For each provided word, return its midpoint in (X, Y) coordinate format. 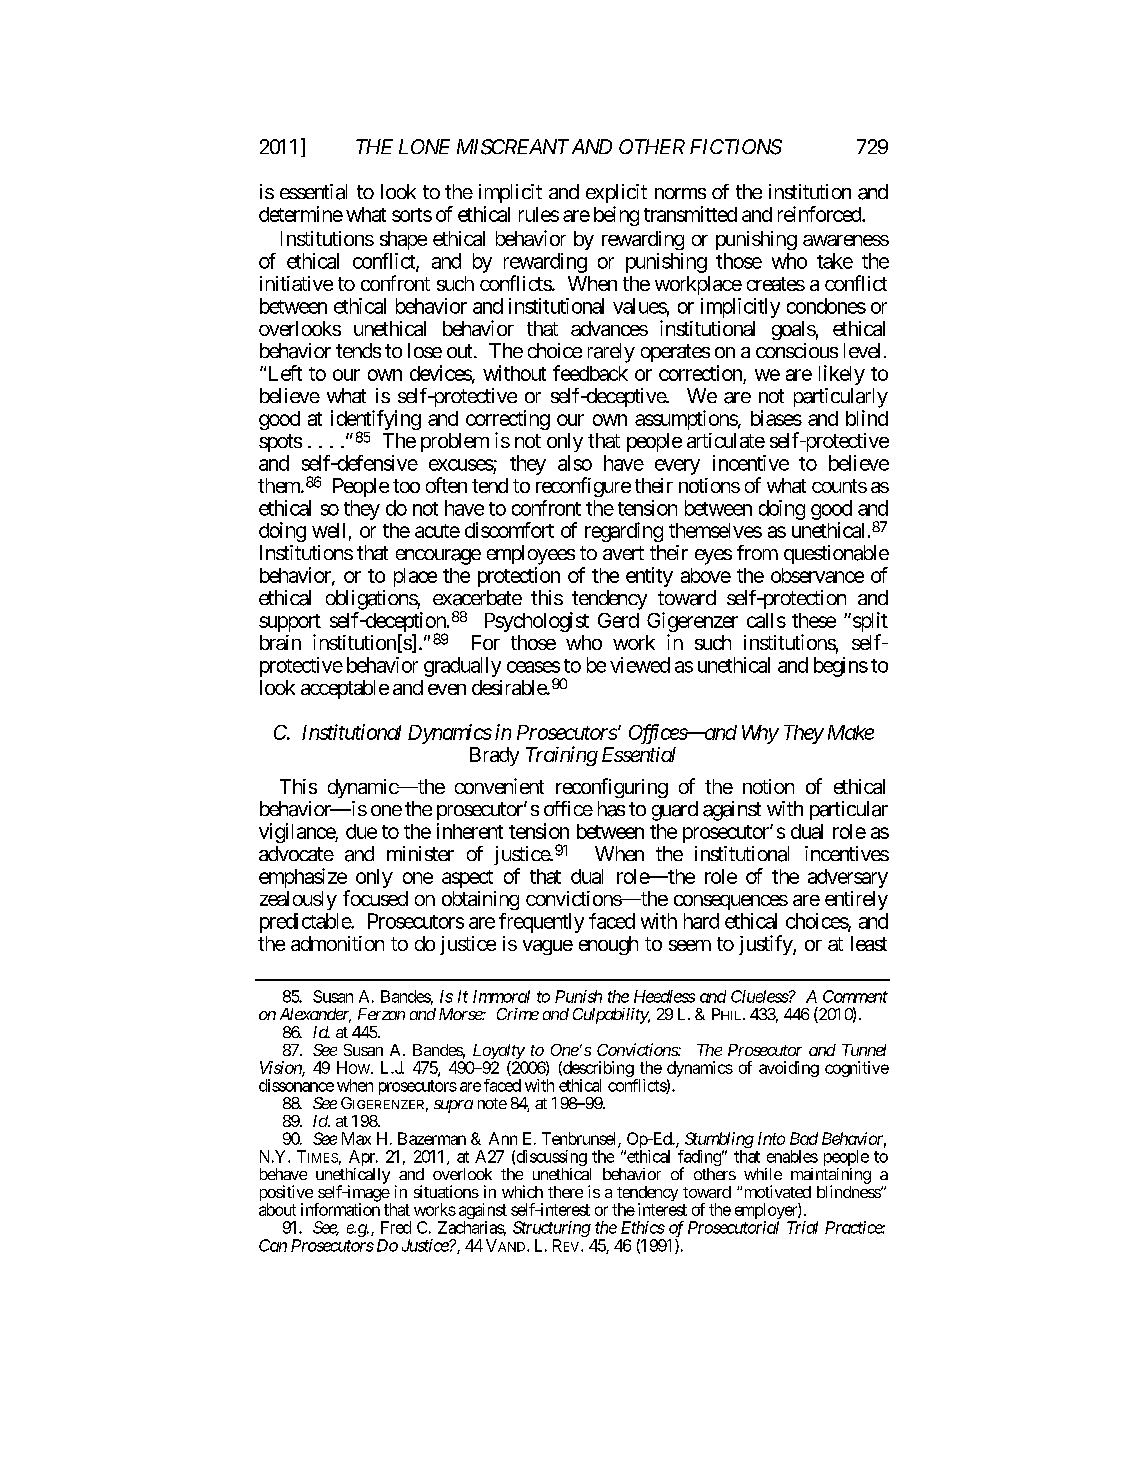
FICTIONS (736, 147)
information (340, 1209)
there (565, 1192)
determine (301, 214)
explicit (616, 193)
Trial (802, 1227)
